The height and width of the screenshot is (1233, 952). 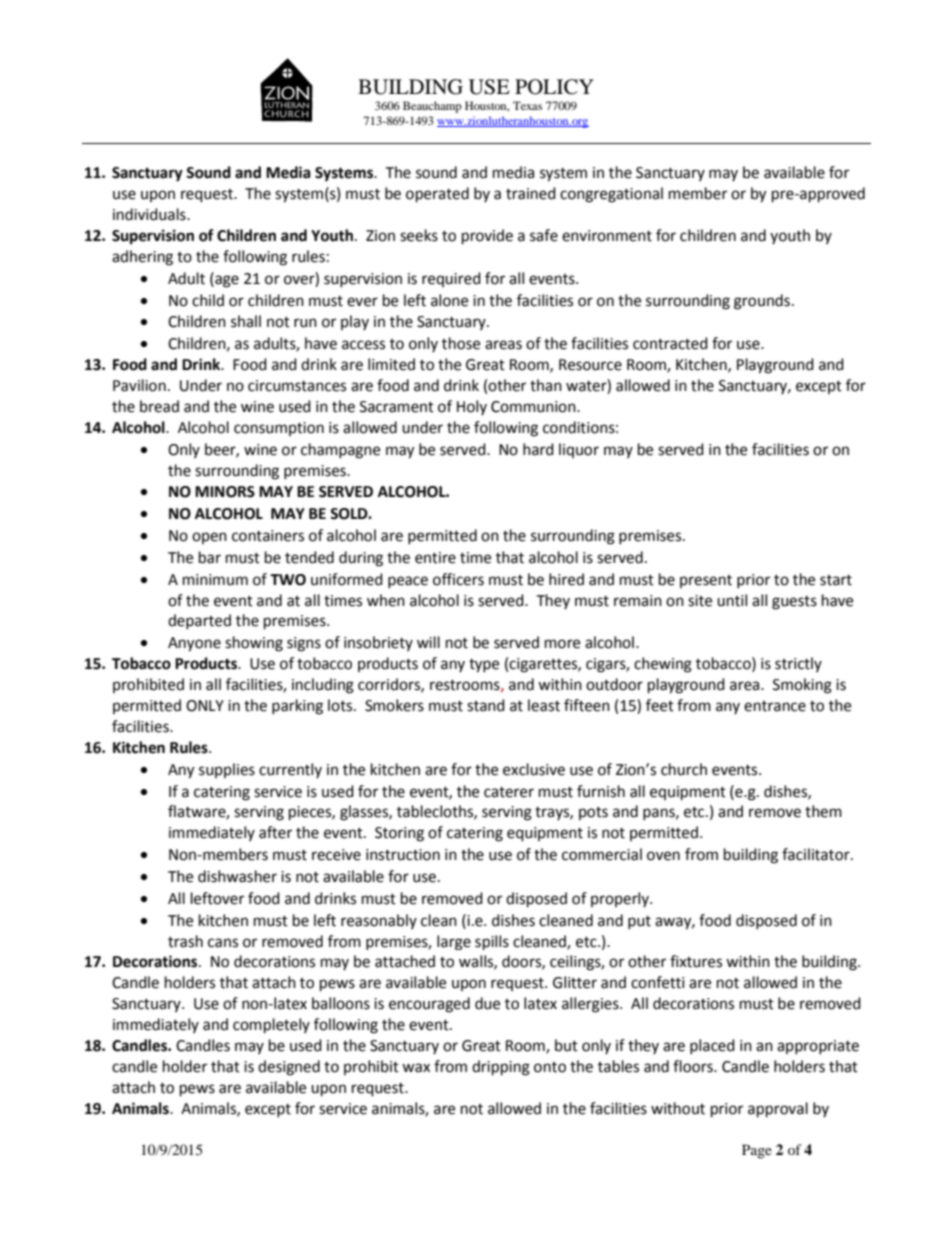 What do you see at coordinates (501, 1068) in the screenshot?
I see `dripping` at bounding box center [501, 1068].
